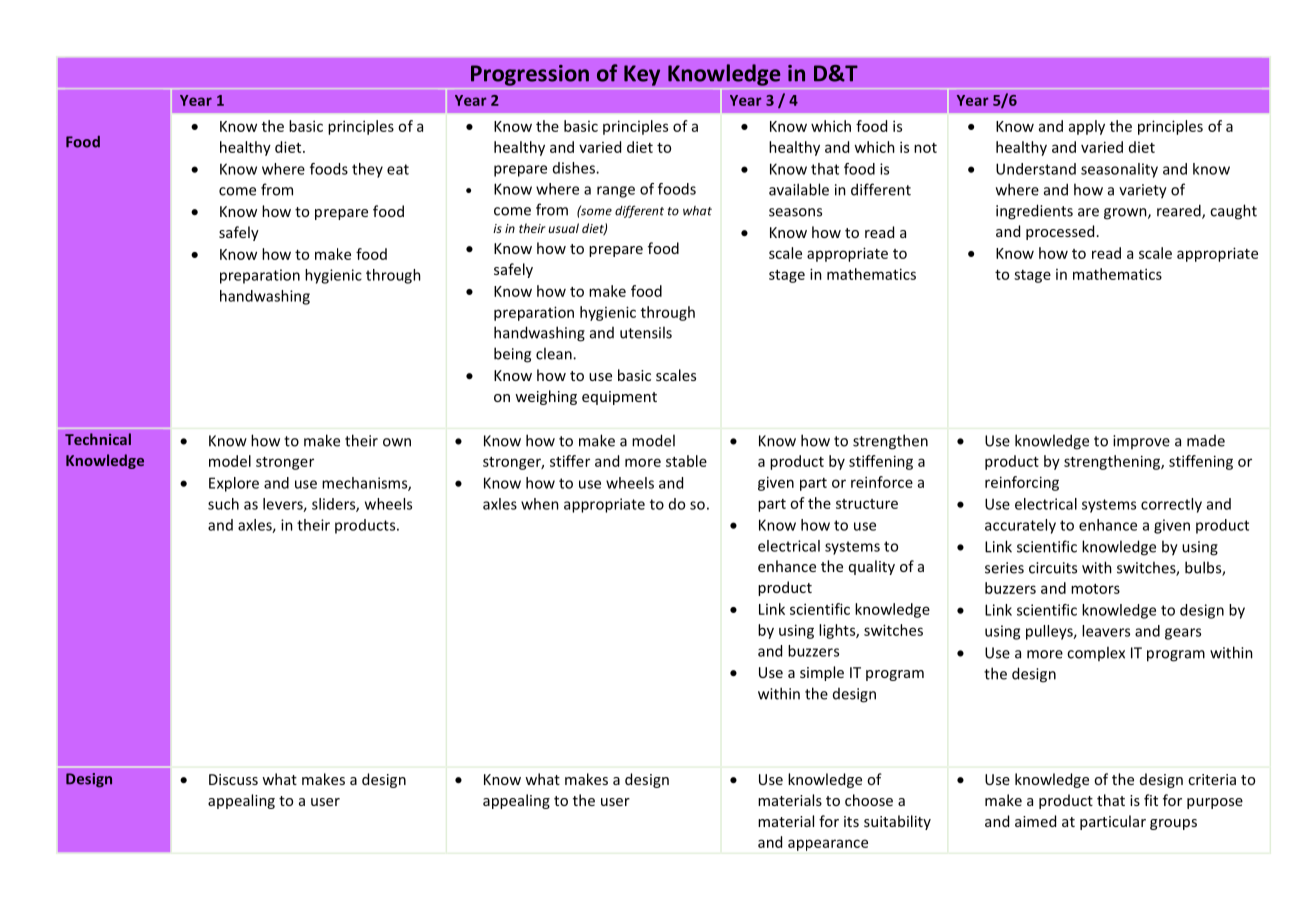  What do you see at coordinates (822, 673) in the document?
I see `simple` at bounding box center [822, 673].
